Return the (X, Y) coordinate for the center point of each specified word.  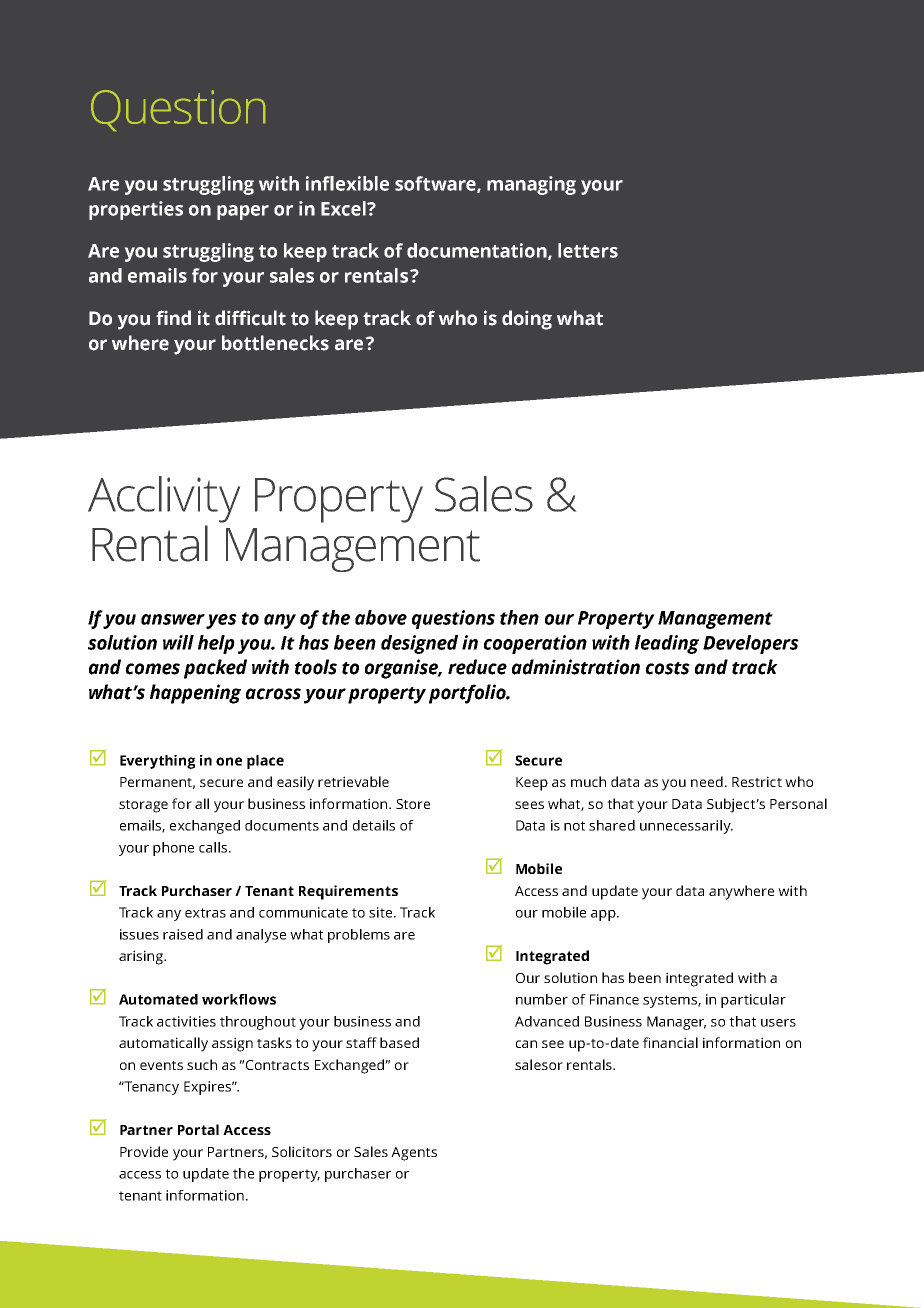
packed (215, 669)
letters (588, 250)
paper (243, 212)
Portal (198, 1129)
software (436, 184)
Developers (751, 644)
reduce (477, 667)
